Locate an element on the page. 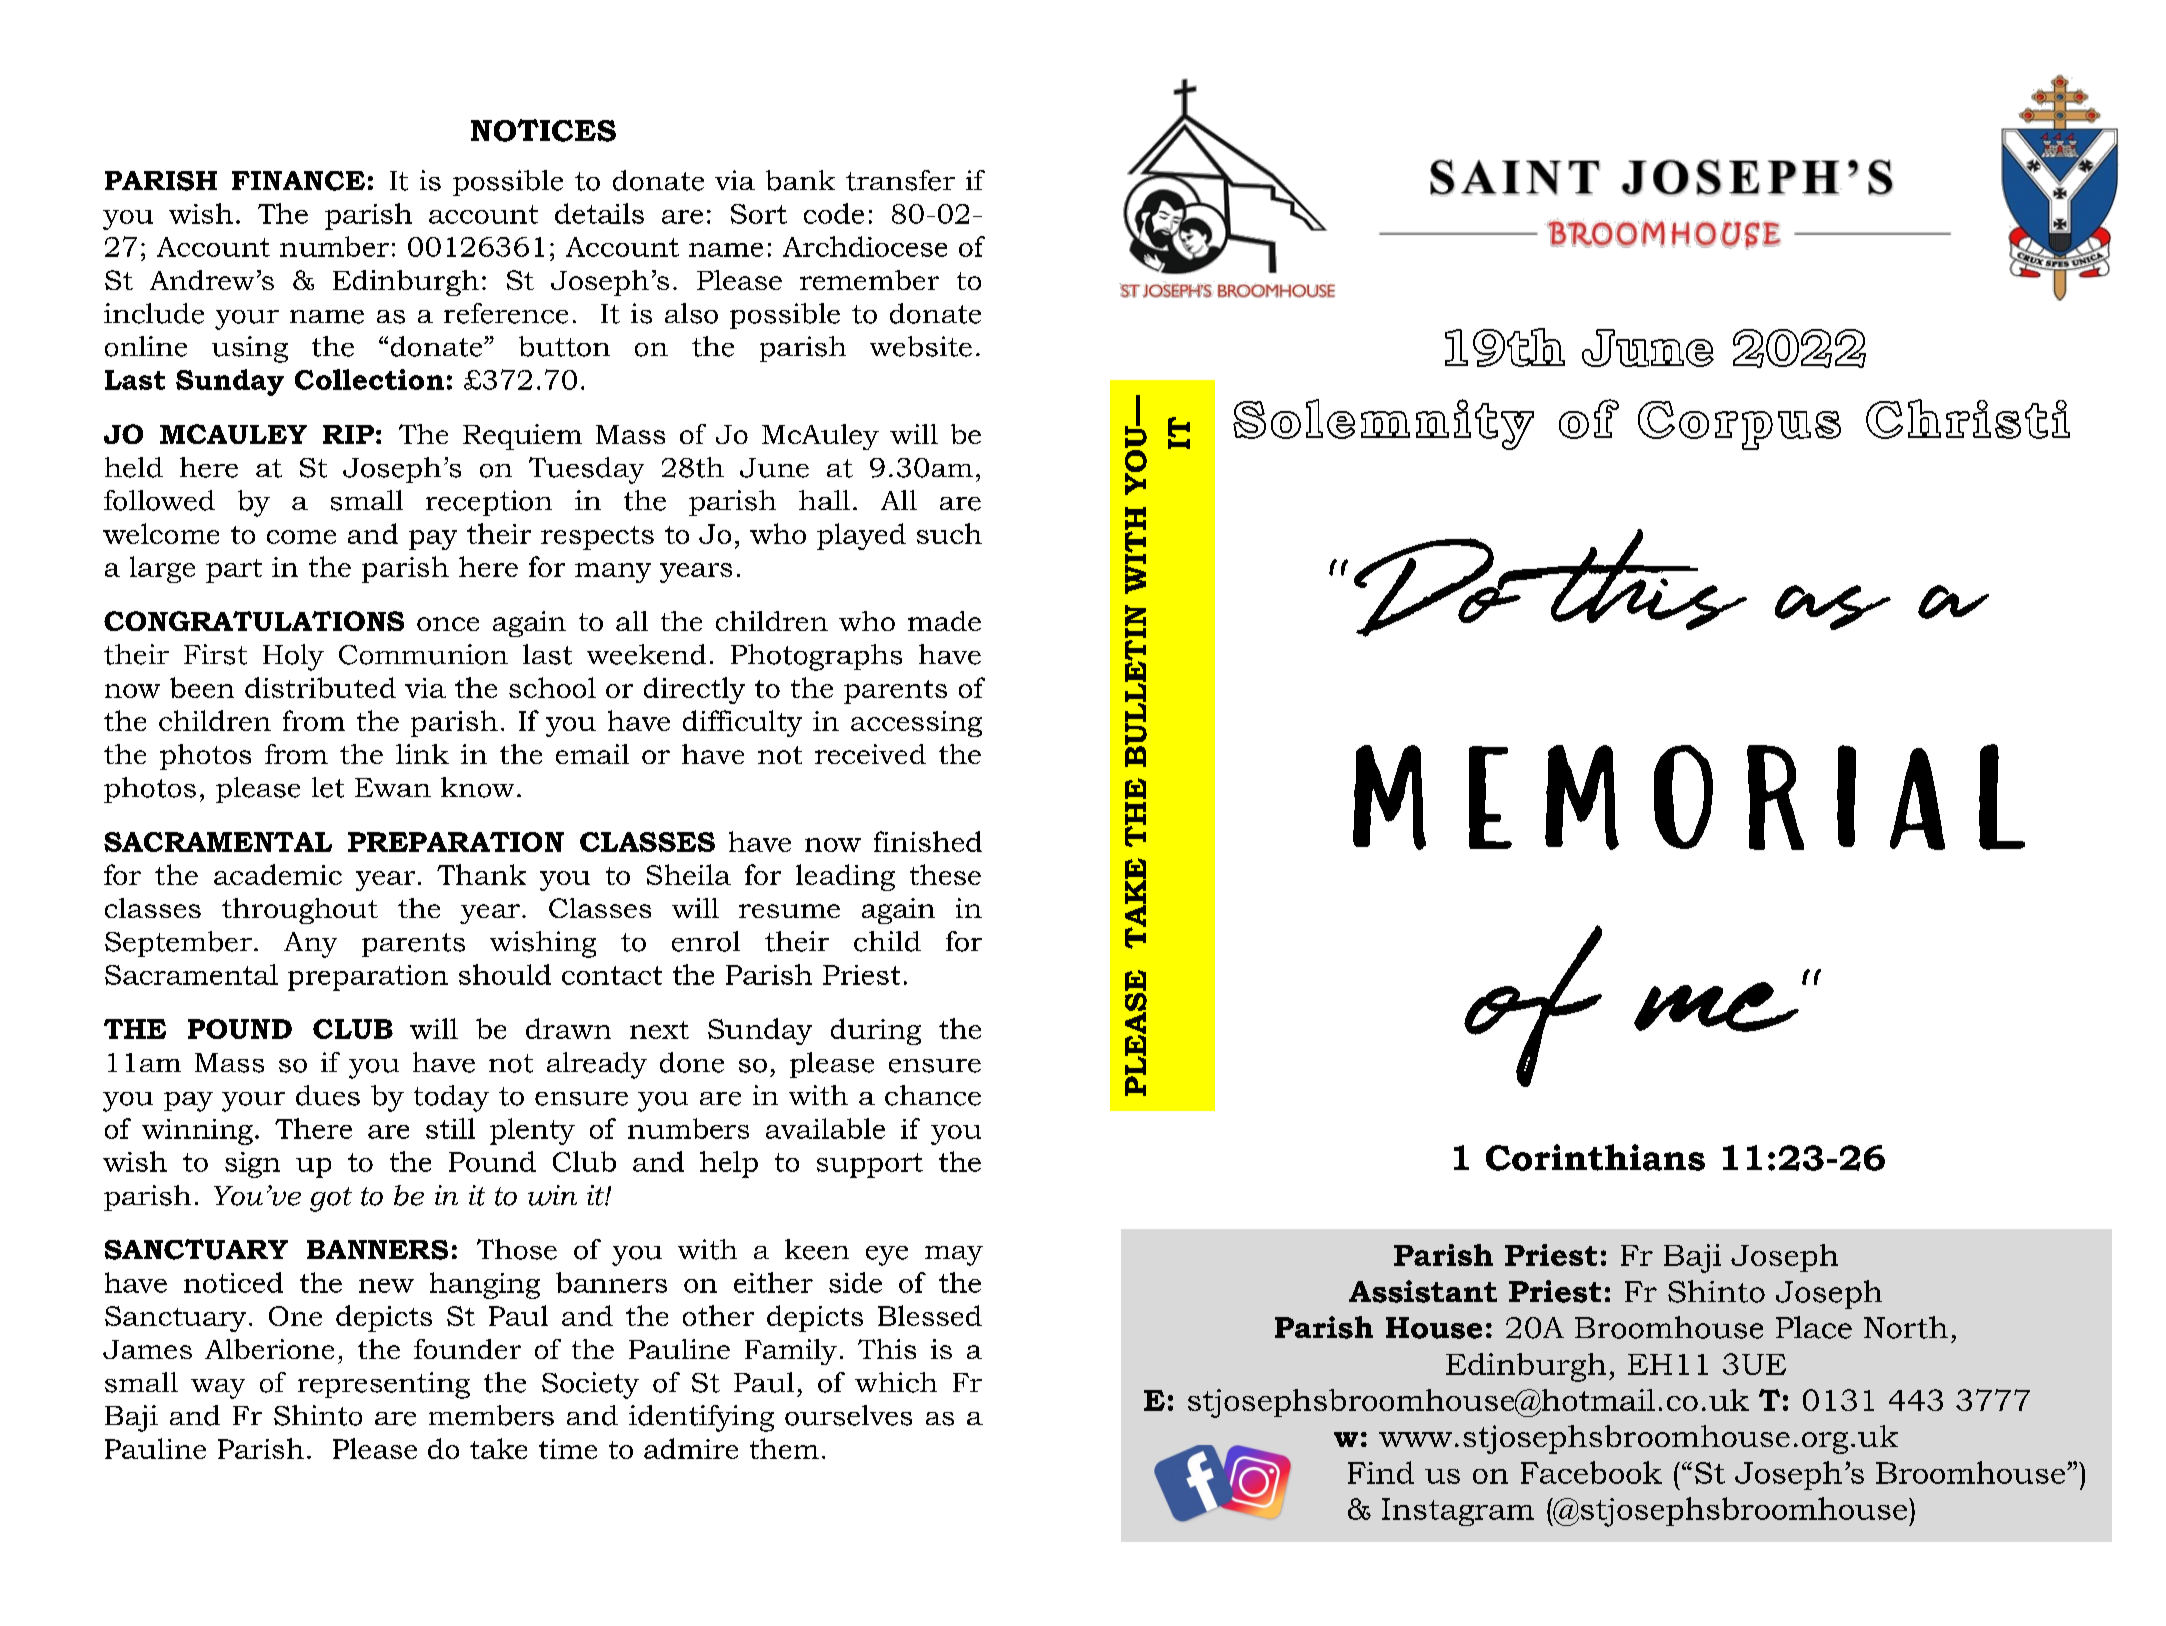 The width and height of the document is (2166, 1626). may is located at coordinates (954, 1256).
